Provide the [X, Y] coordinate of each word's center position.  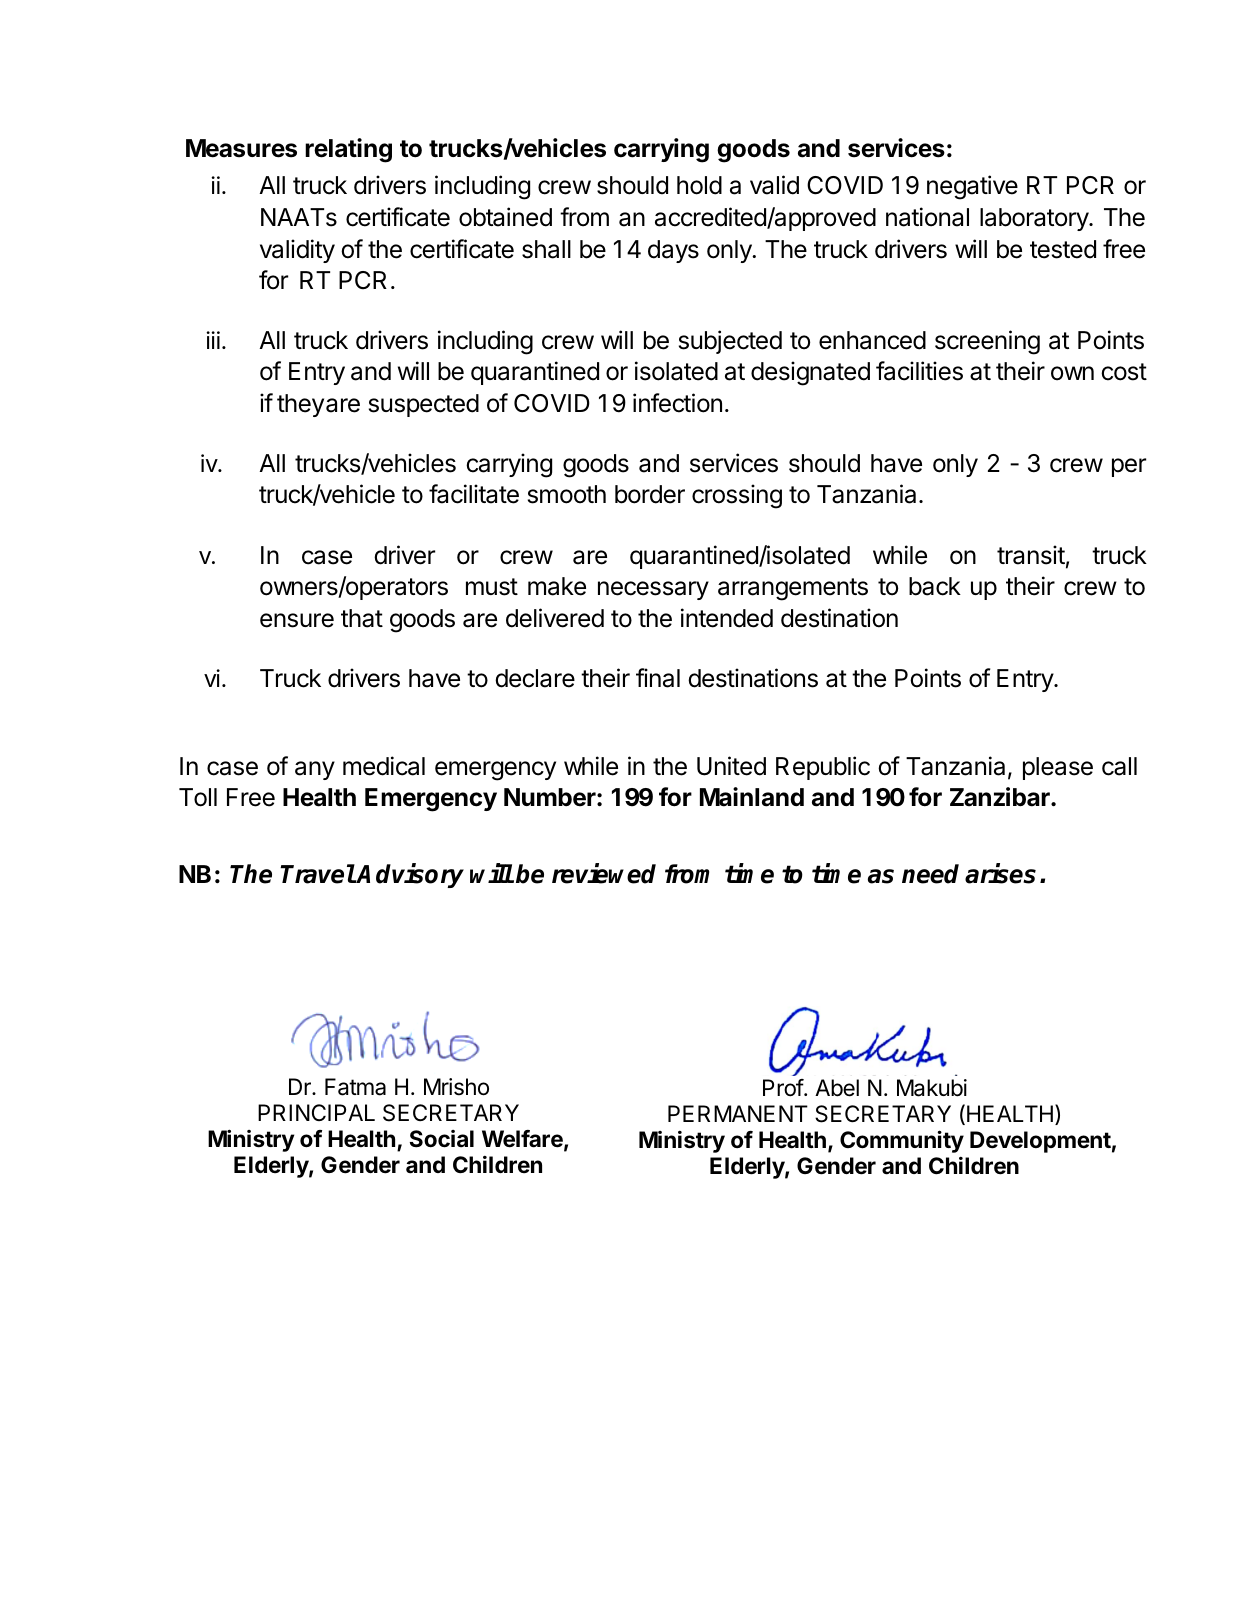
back [935, 586]
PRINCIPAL [316, 1112]
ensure [297, 620]
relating [348, 150]
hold [699, 185]
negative [972, 187]
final [658, 678]
